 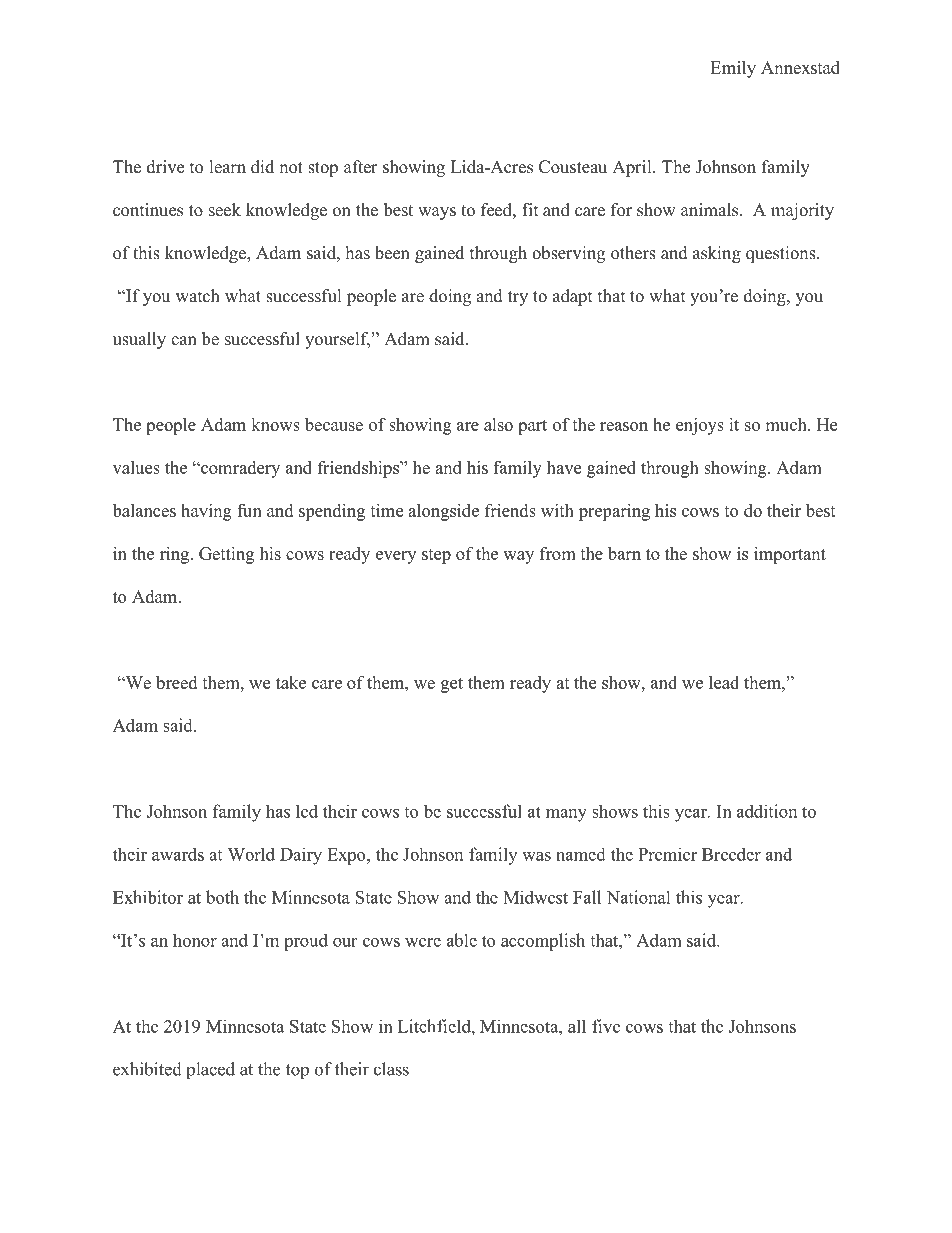 I want to click on Getting, so click(x=226, y=555).
